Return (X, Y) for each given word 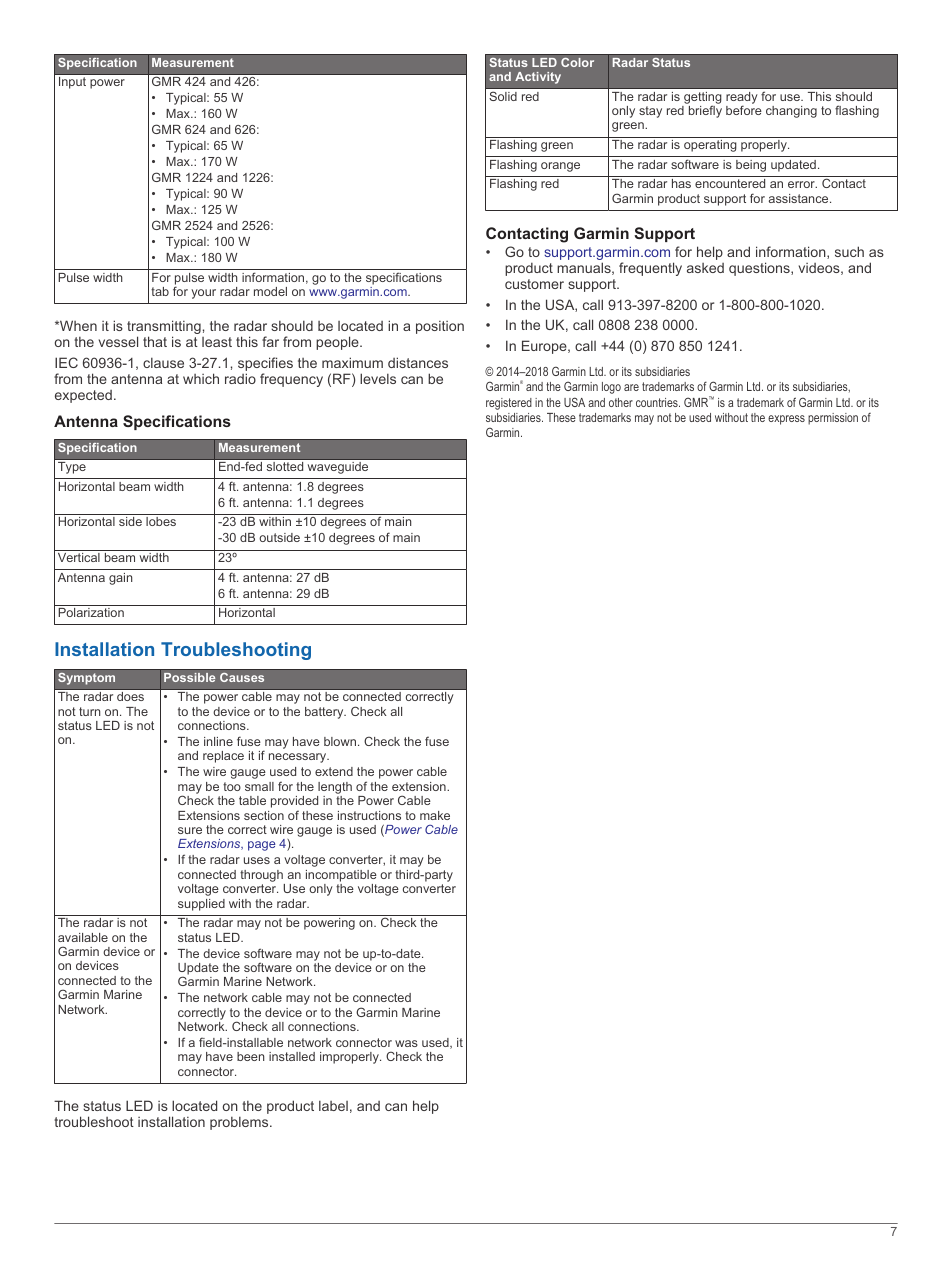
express (786, 420)
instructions (369, 815)
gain (120, 579)
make (435, 815)
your (203, 294)
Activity (538, 78)
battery (325, 713)
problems (240, 1123)
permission (833, 419)
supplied (201, 905)
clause (163, 362)
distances (418, 362)
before (744, 110)
